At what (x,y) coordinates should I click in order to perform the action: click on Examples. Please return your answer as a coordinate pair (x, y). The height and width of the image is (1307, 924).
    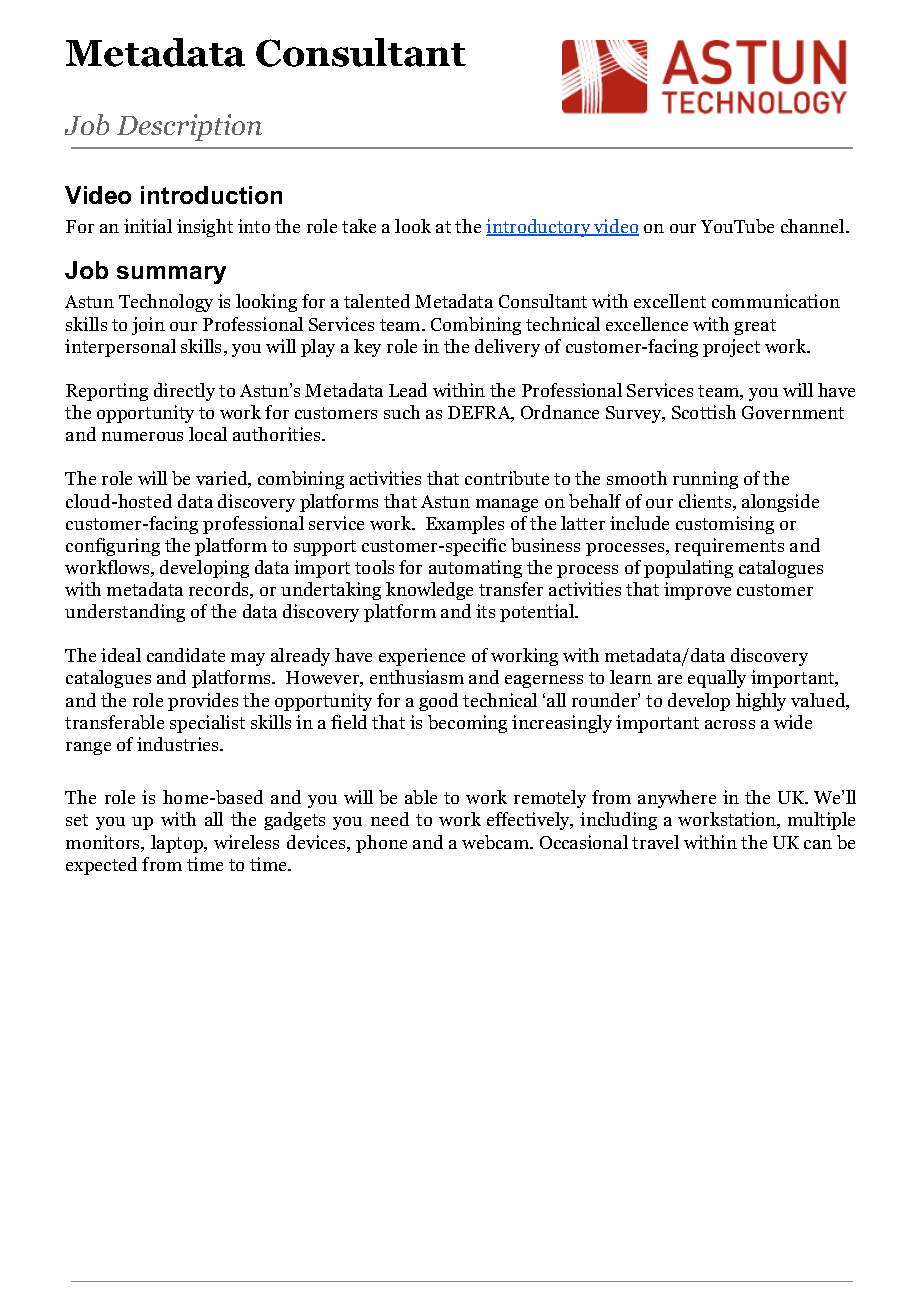
    Looking at the image, I should click on (465, 525).
